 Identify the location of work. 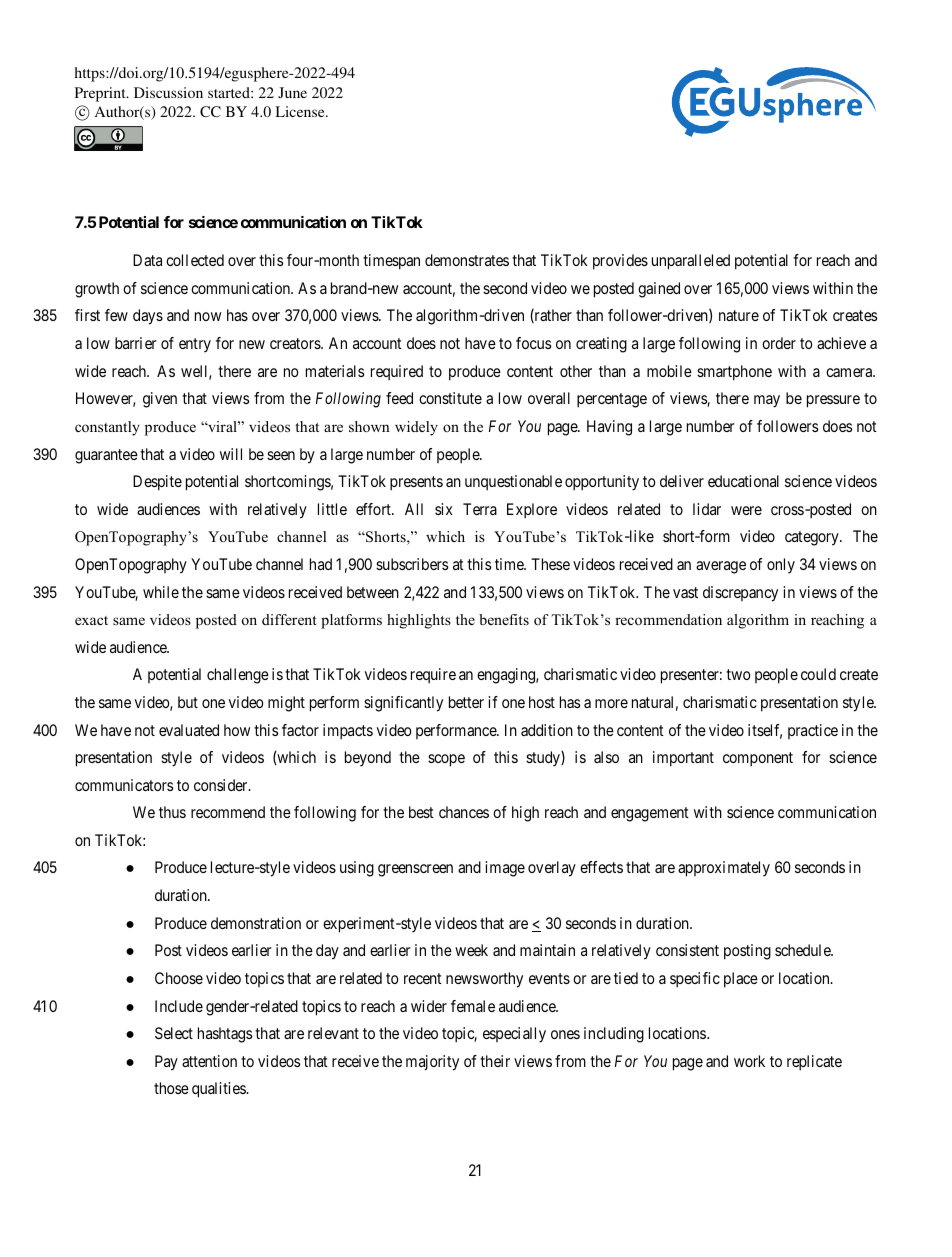
(749, 1061).
